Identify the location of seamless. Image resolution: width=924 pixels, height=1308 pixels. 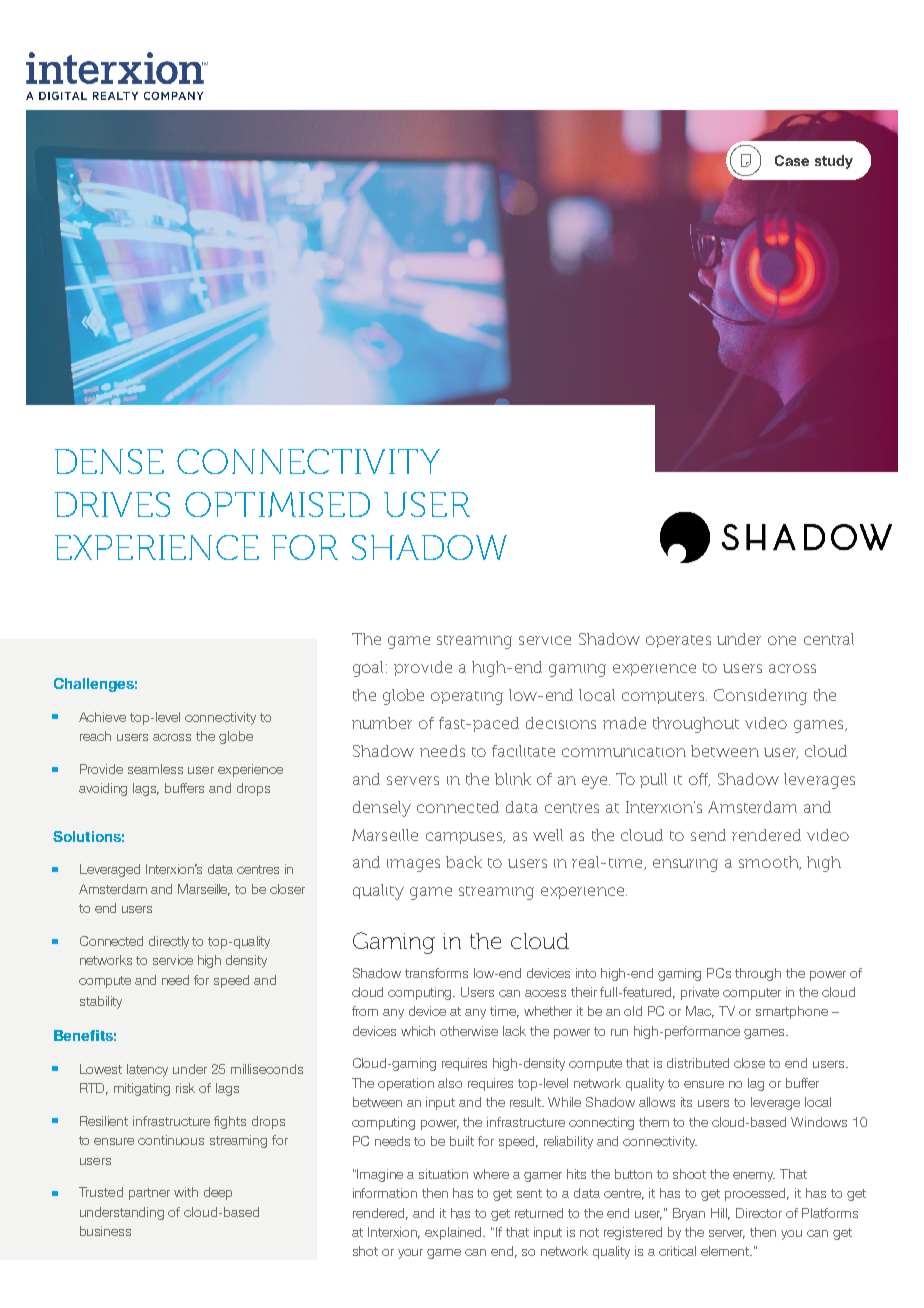
(155, 769).
